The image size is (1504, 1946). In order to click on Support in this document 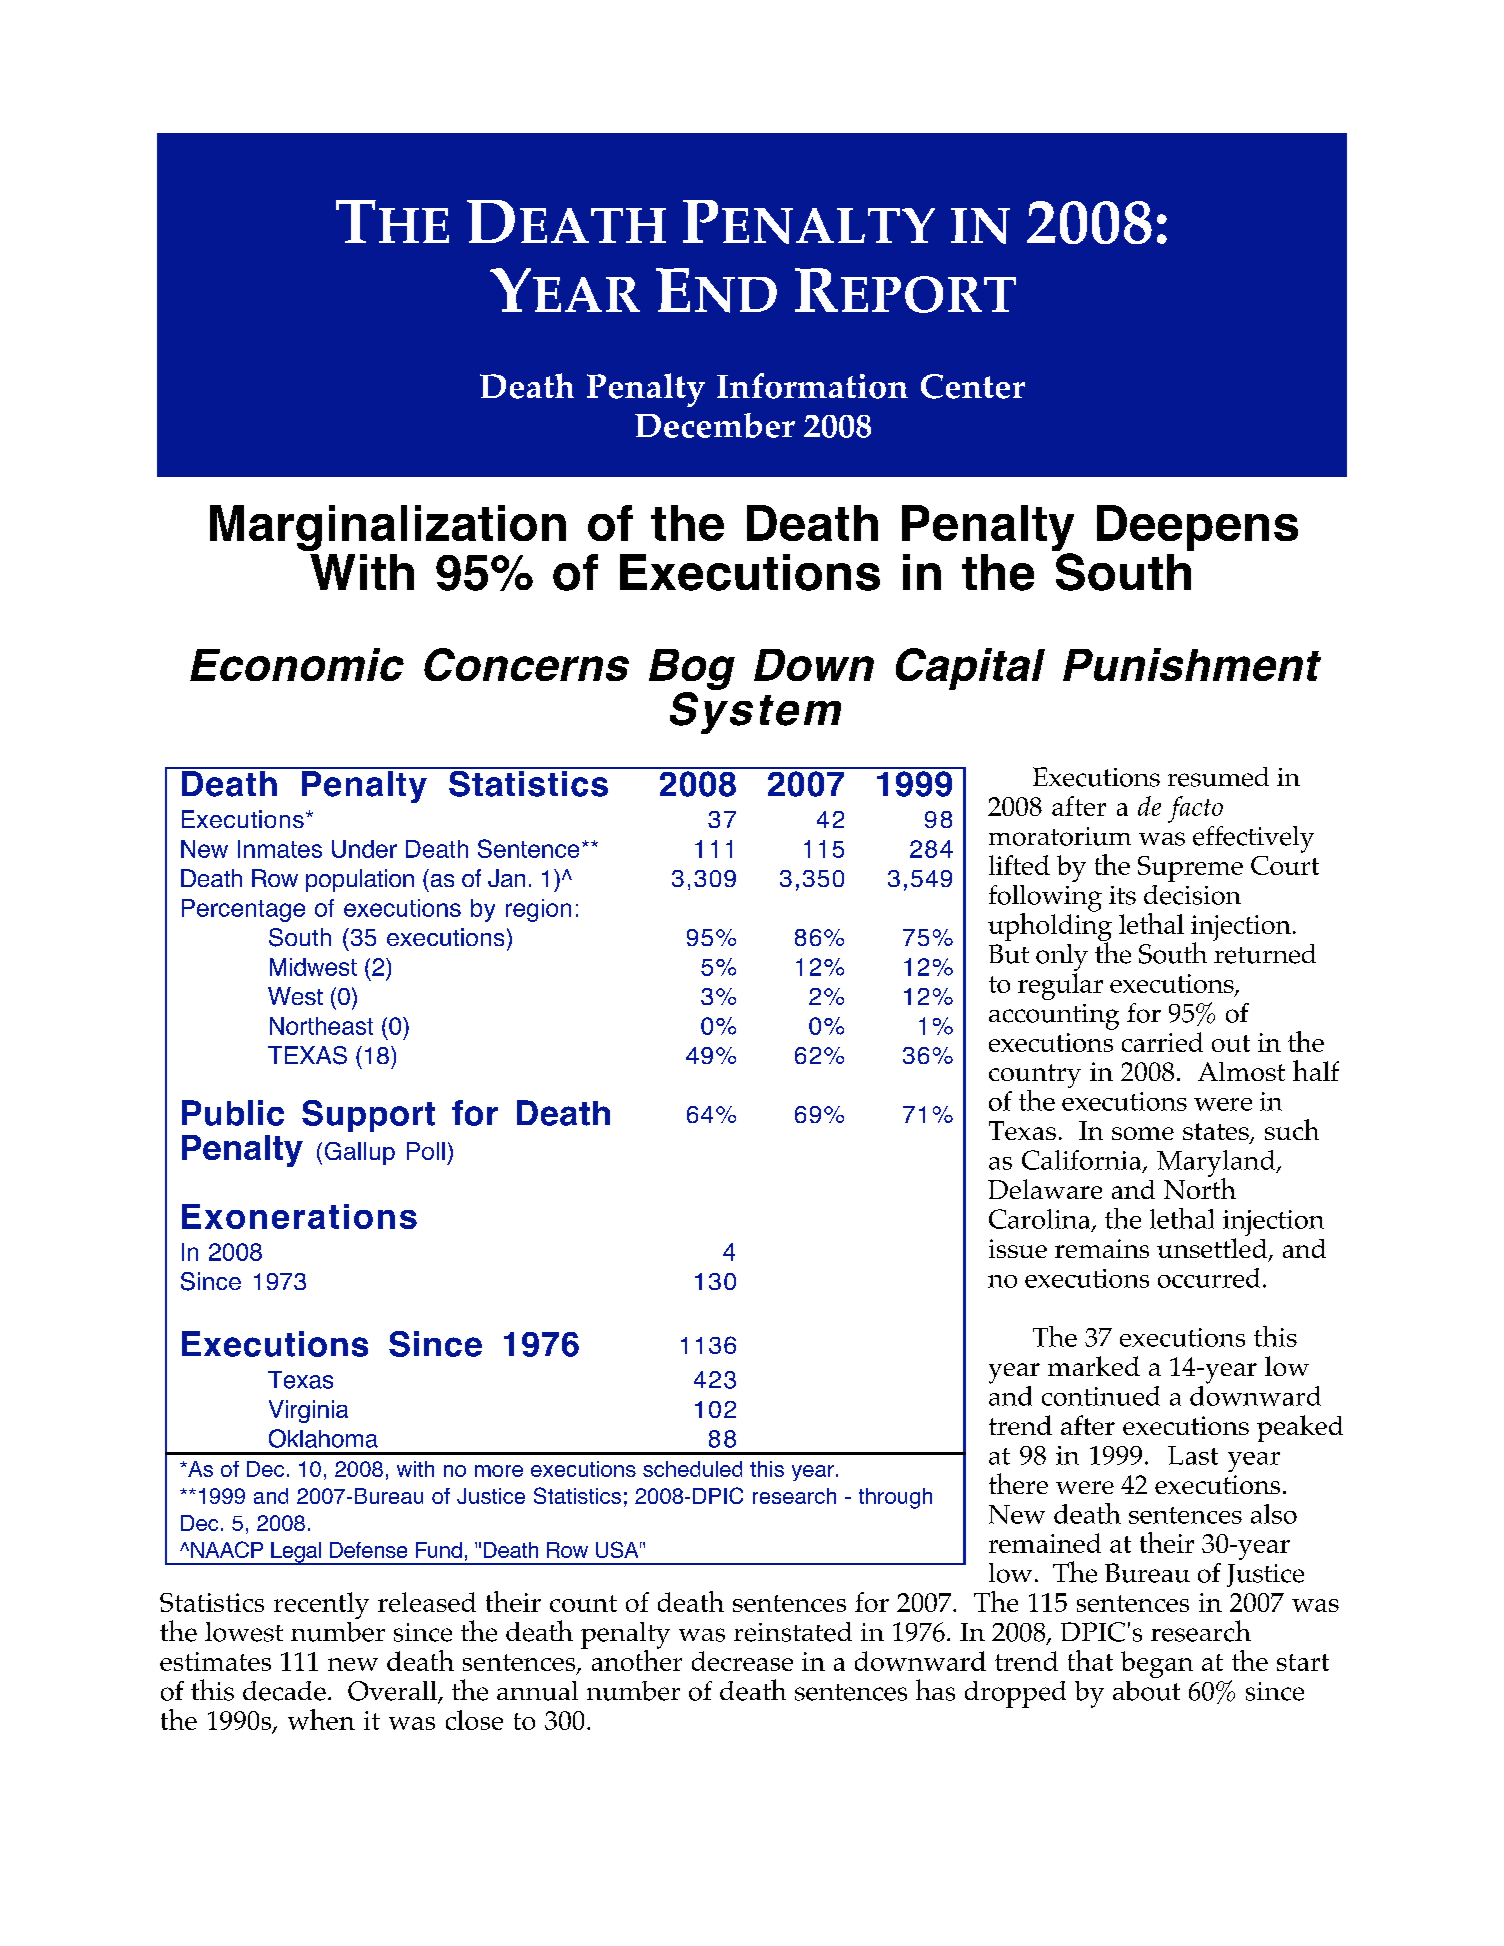, I will do `click(368, 1116)`.
